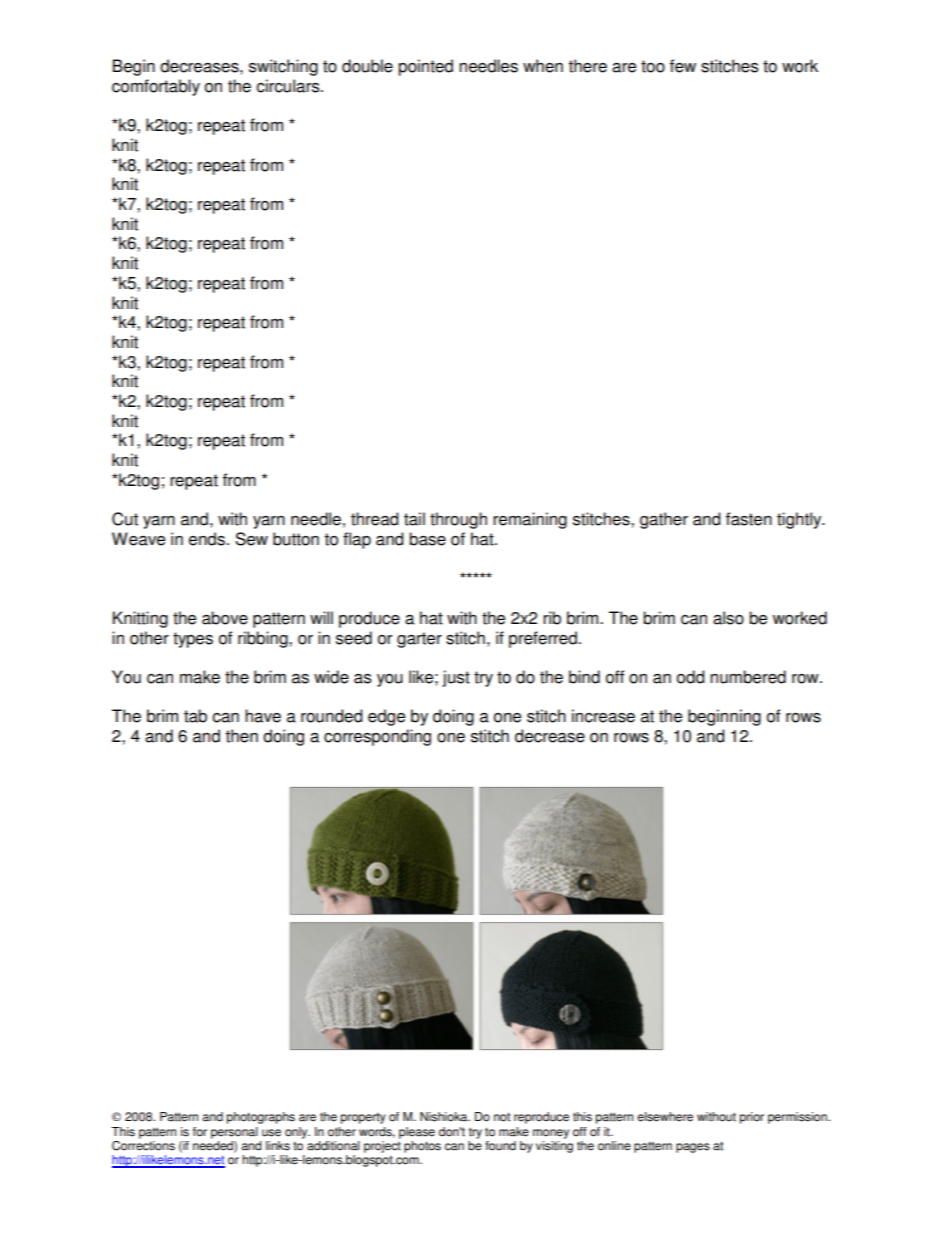 This document has width=952, height=1233. Describe the element at coordinates (458, 520) in the document. I see `through` at that location.
